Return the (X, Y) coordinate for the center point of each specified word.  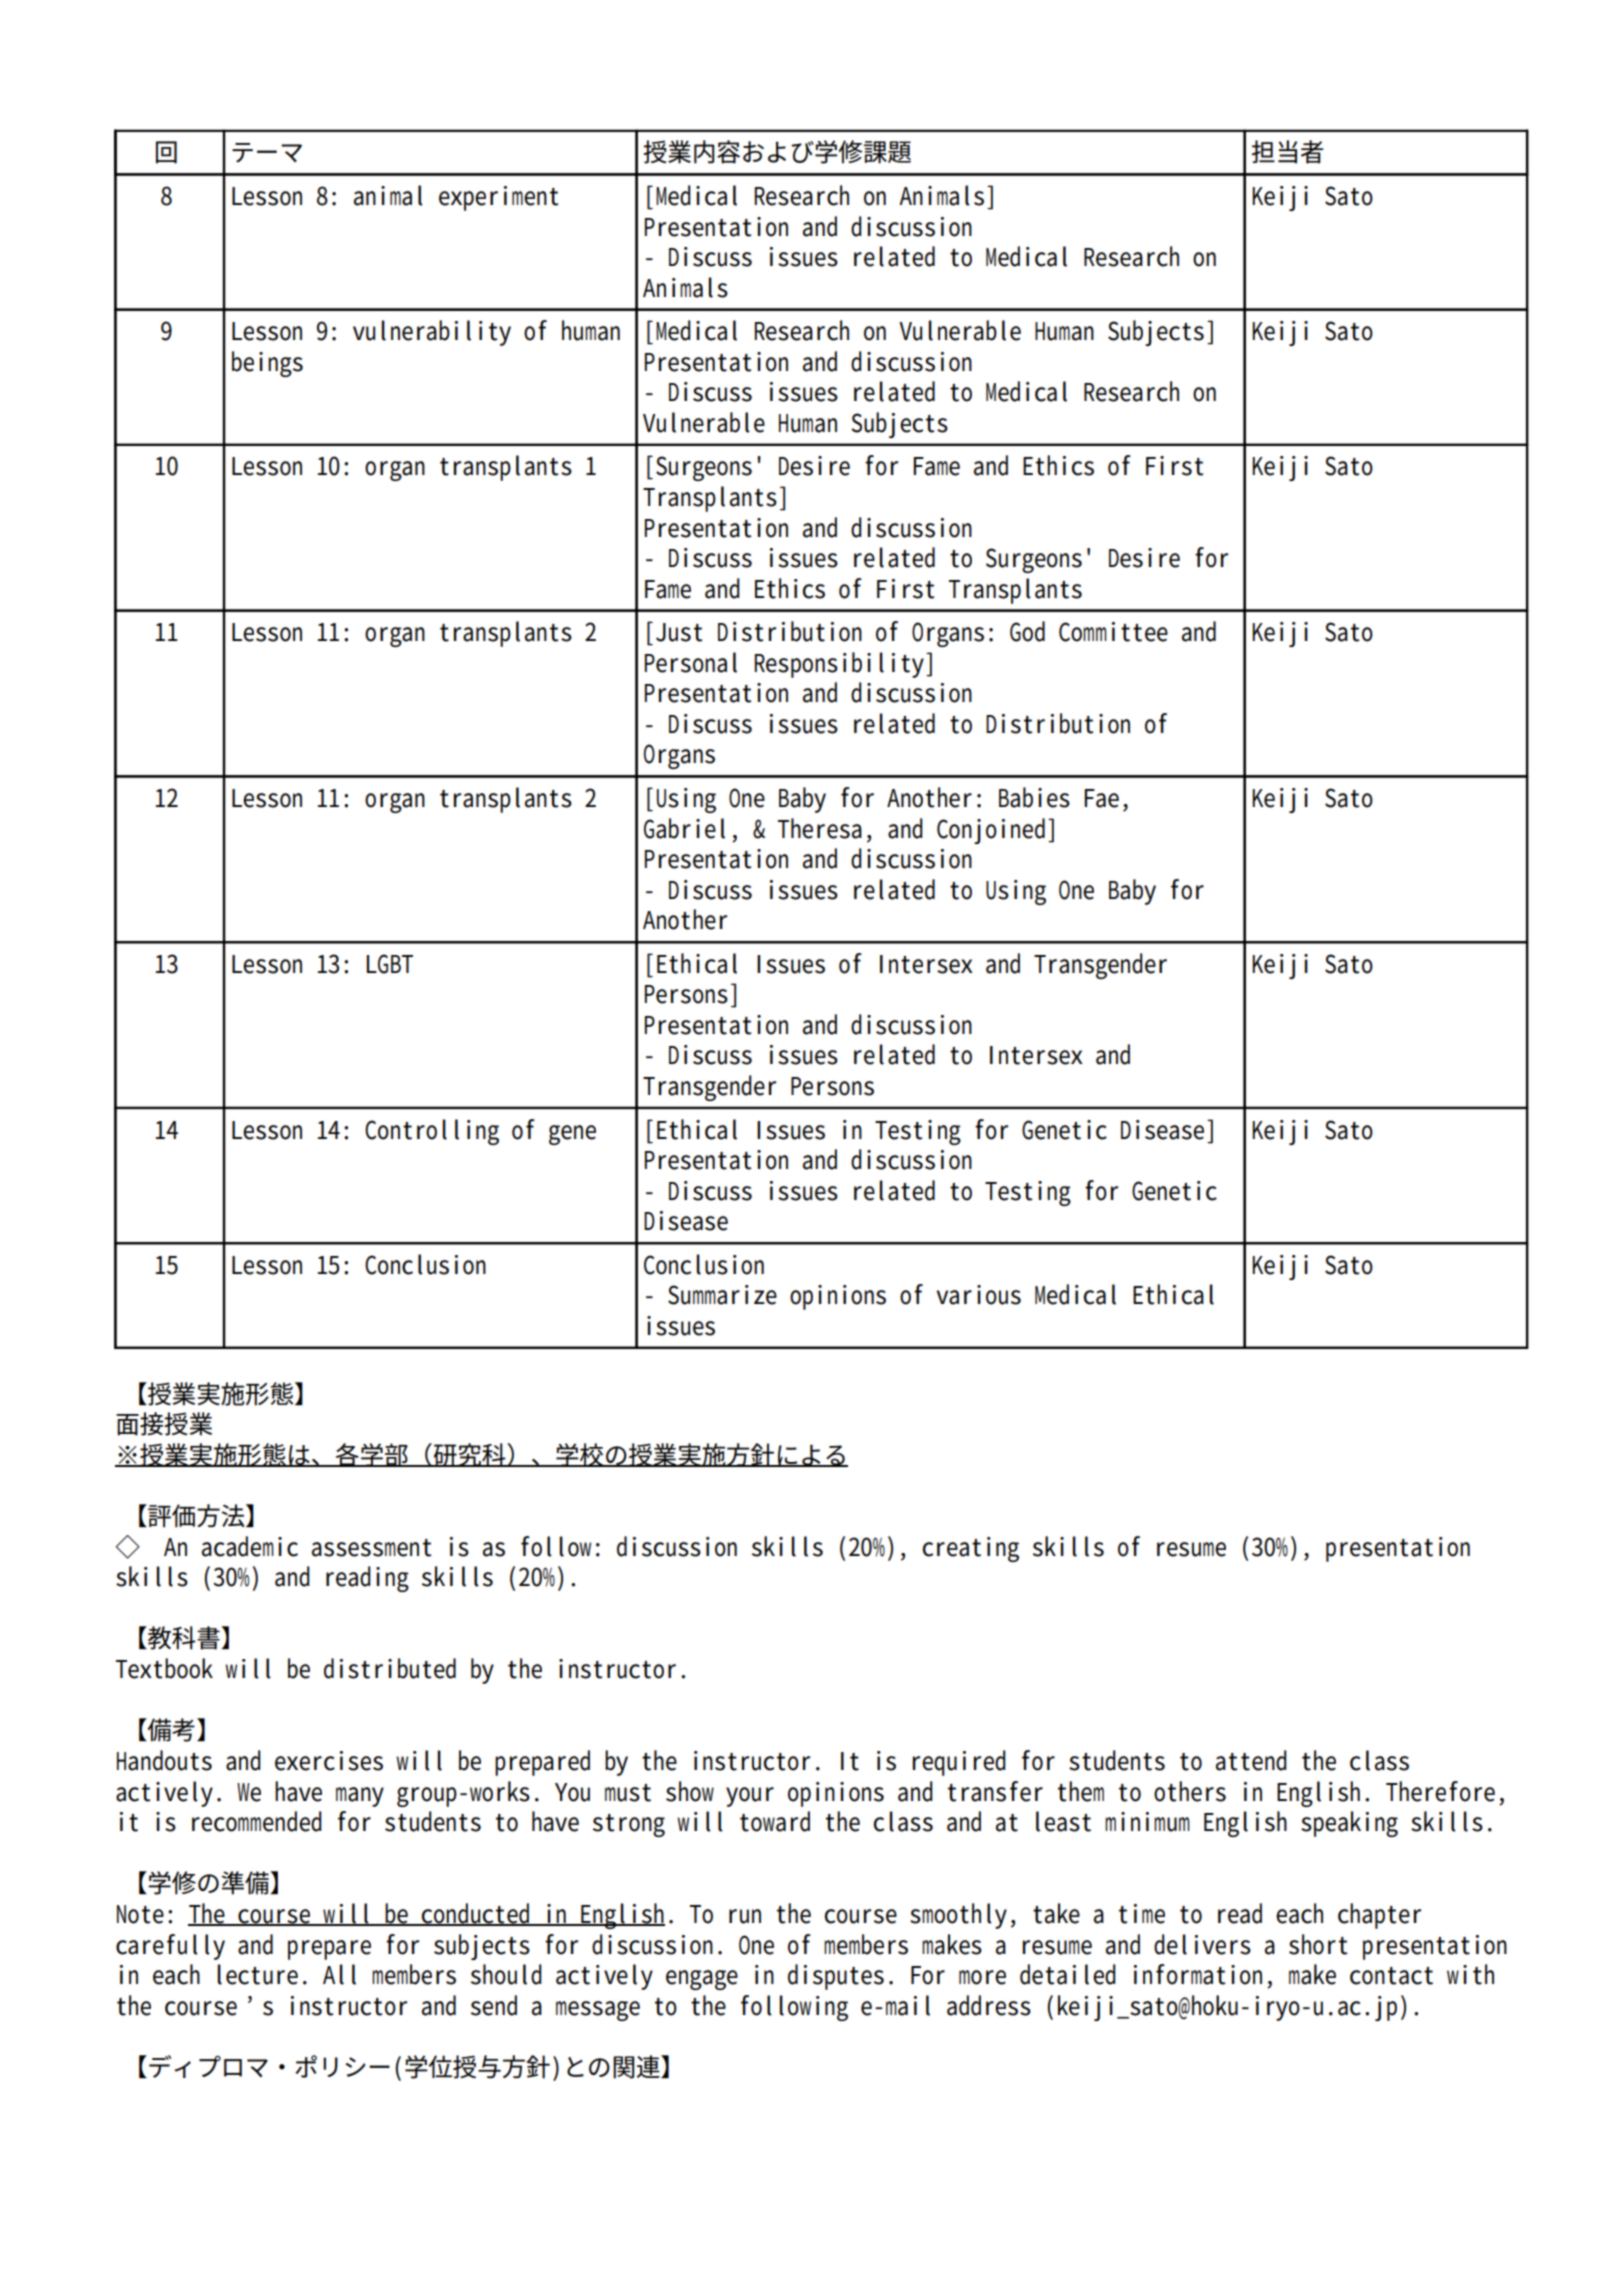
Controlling (432, 1132)
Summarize (722, 1295)
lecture (257, 1974)
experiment (499, 198)
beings (267, 364)
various (978, 1295)
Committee (1113, 632)
